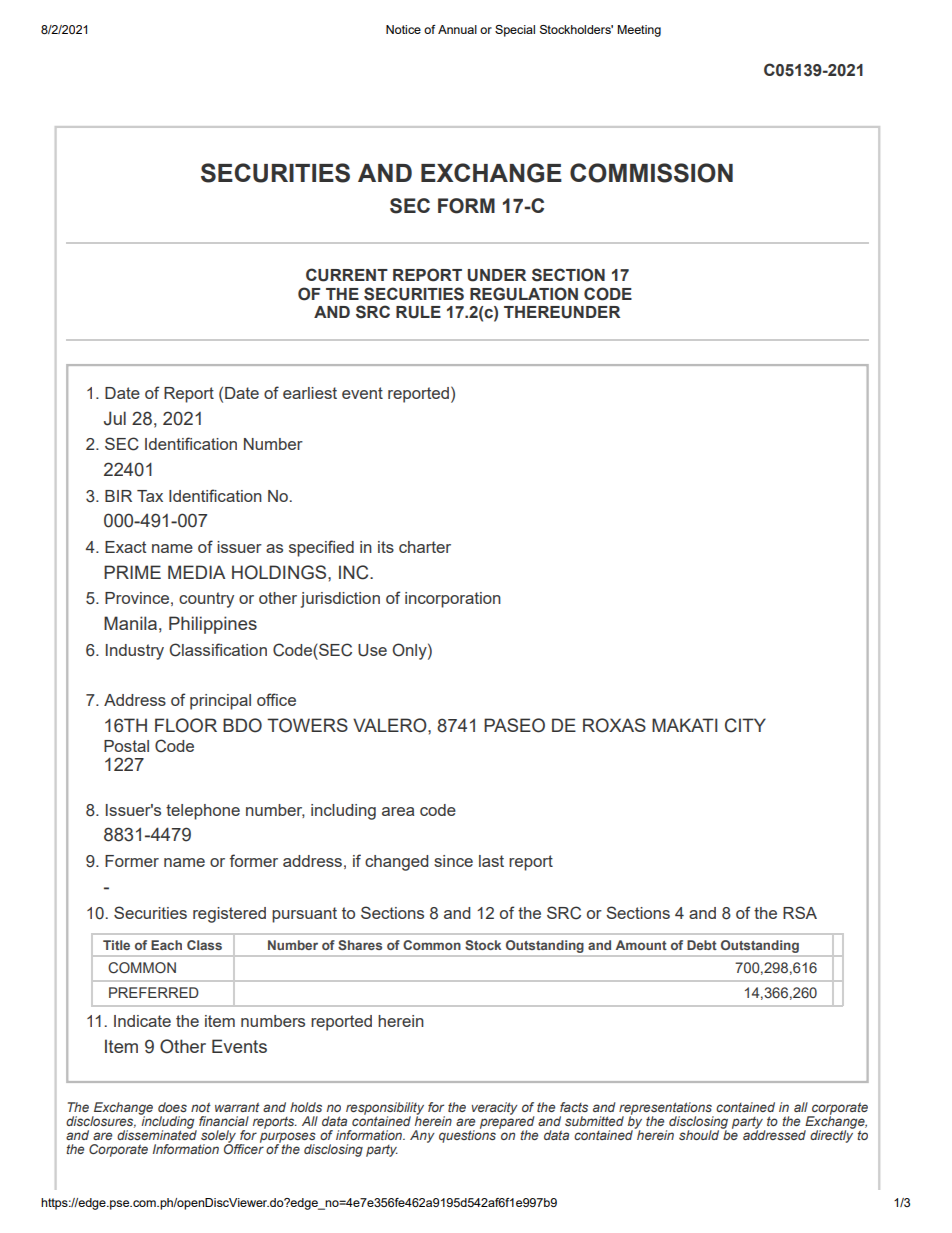 Image resolution: width=952 pixels, height=1233 pixels. Describe the element at coordinates (514, 725) in the screenshot. I see `PASEO` at that location.
